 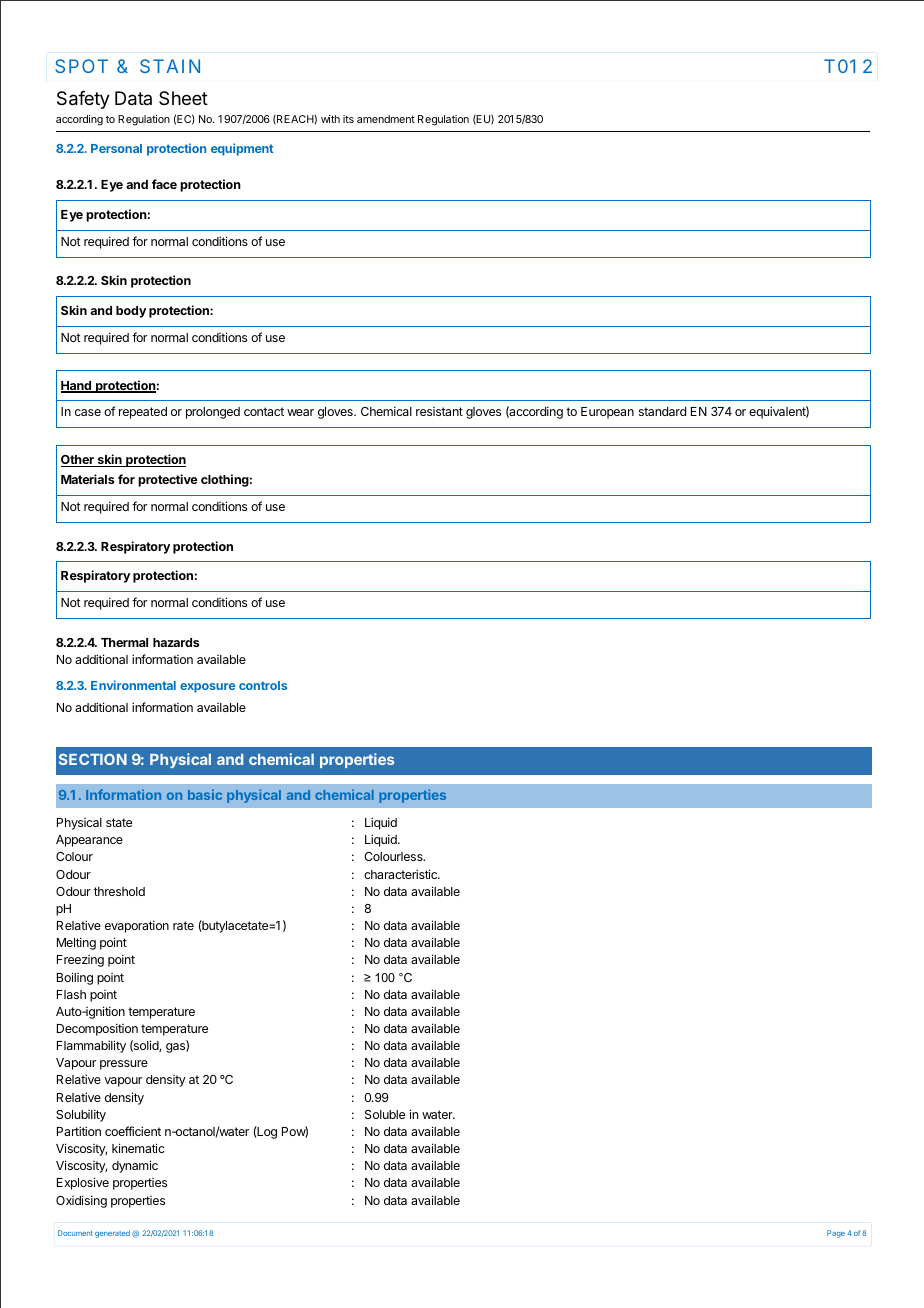 I want to click on amendment, so click(x=386, y=119).
